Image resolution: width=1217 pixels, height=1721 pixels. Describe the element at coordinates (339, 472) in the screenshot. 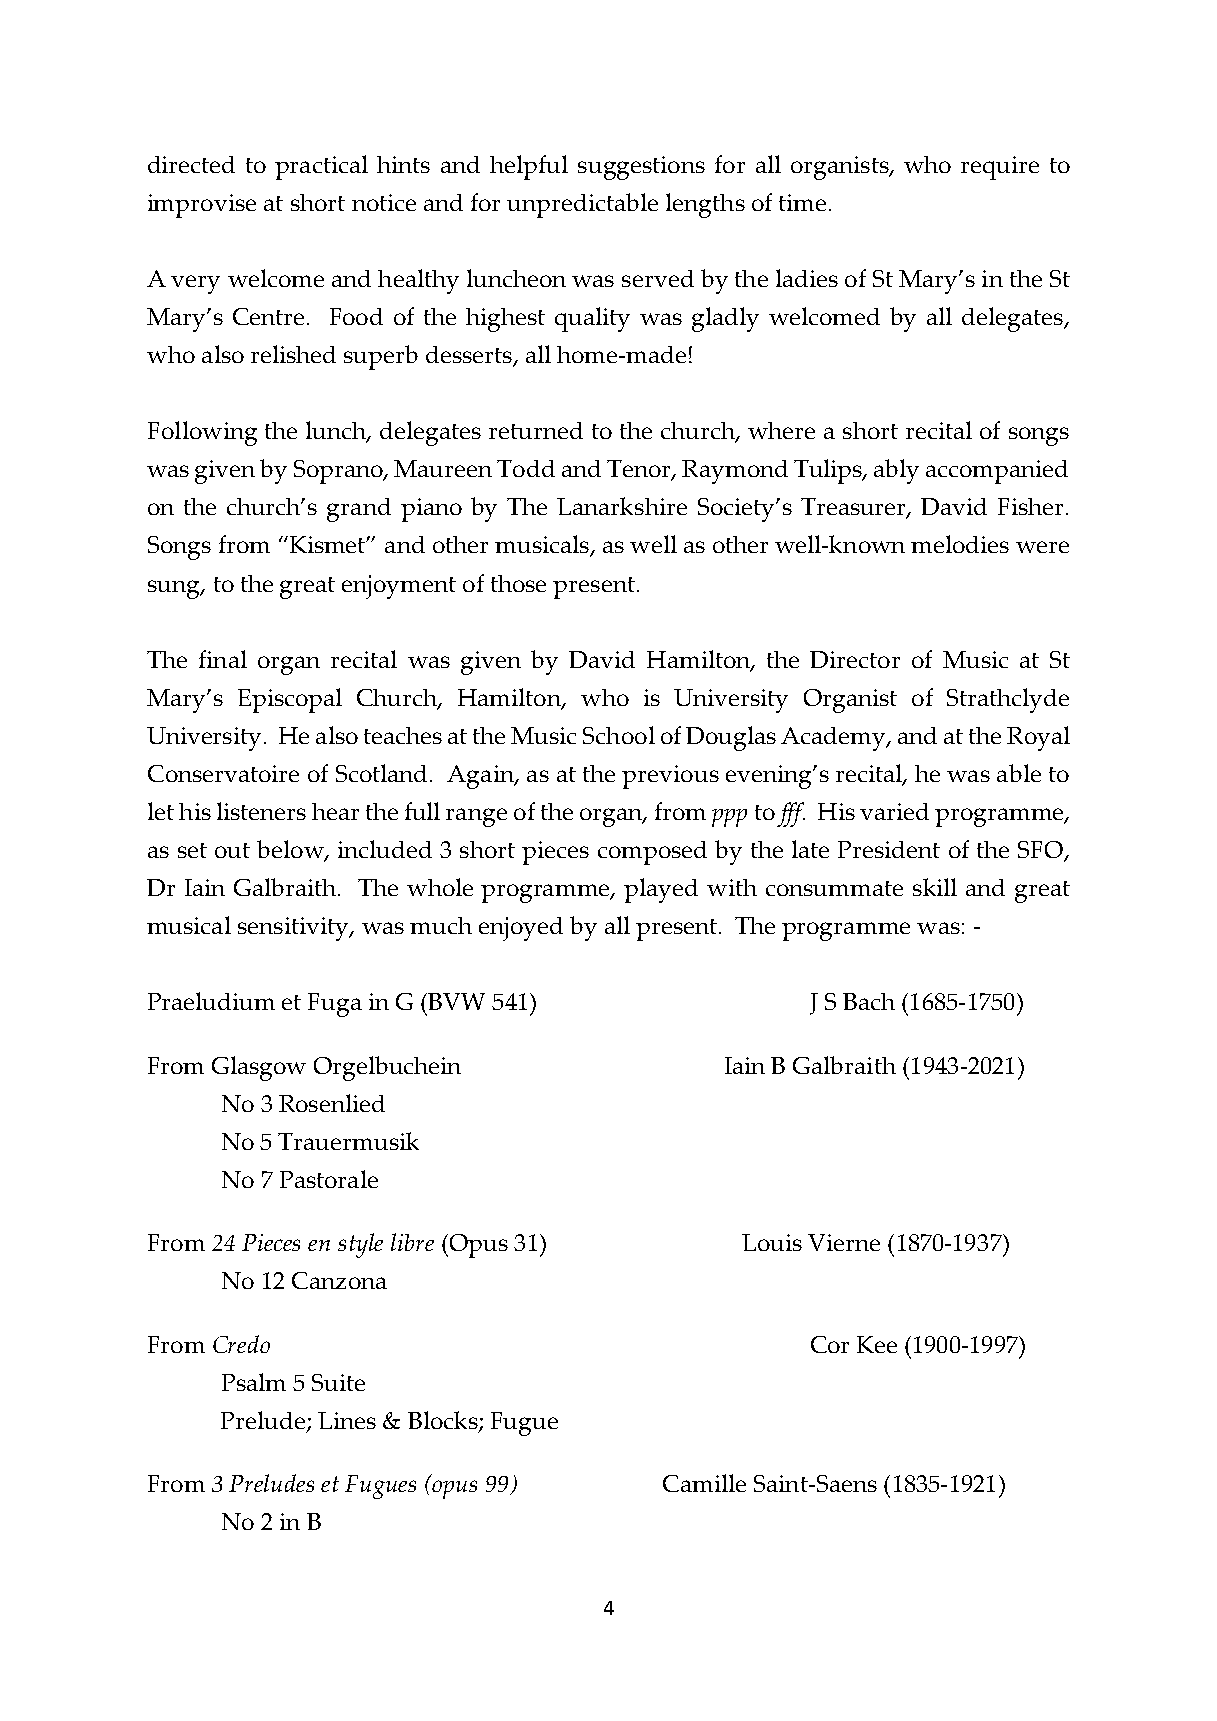

I see `Soprano` at that location.
